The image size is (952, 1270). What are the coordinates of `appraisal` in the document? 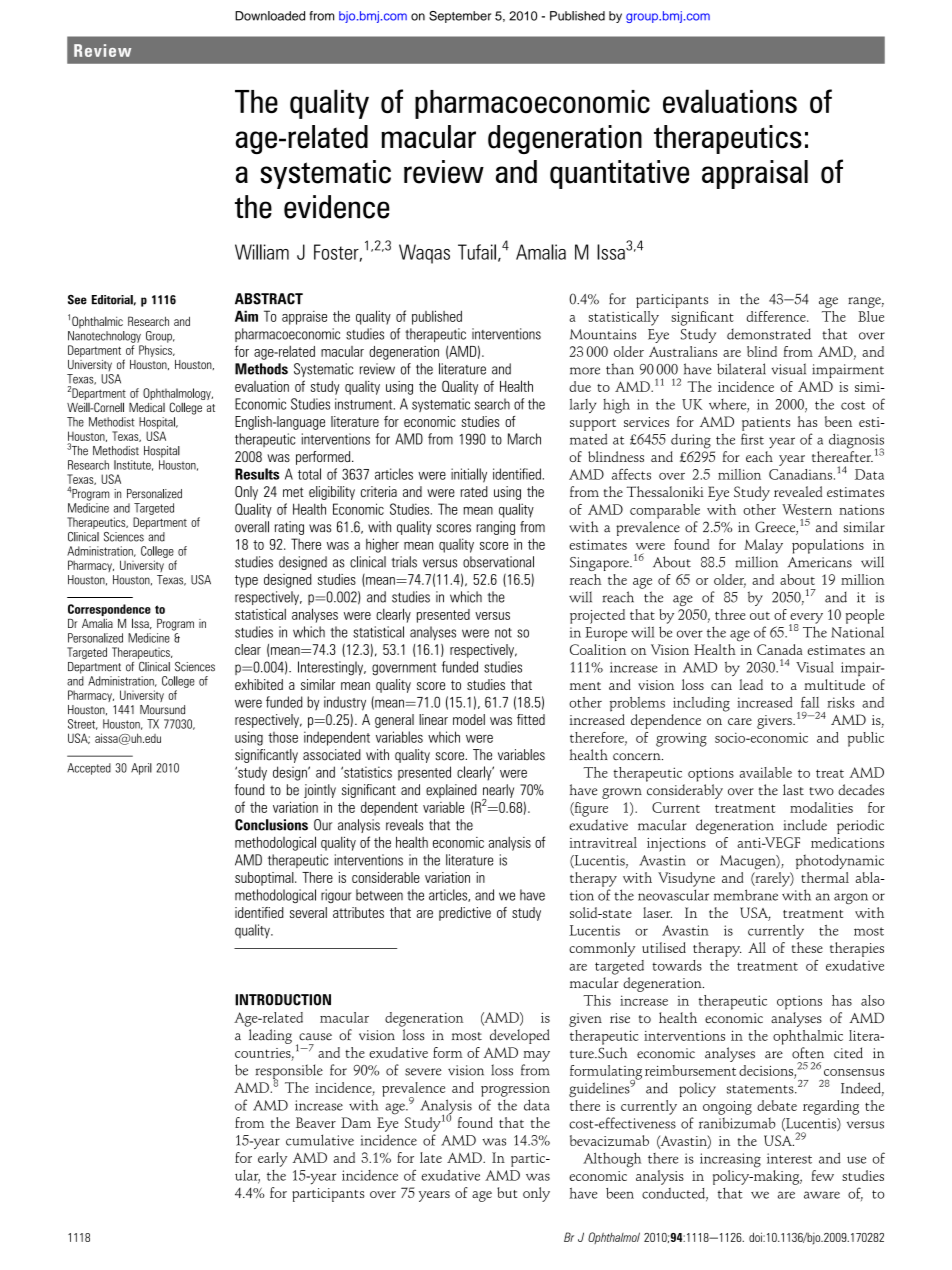 It's located at (755, 174).
